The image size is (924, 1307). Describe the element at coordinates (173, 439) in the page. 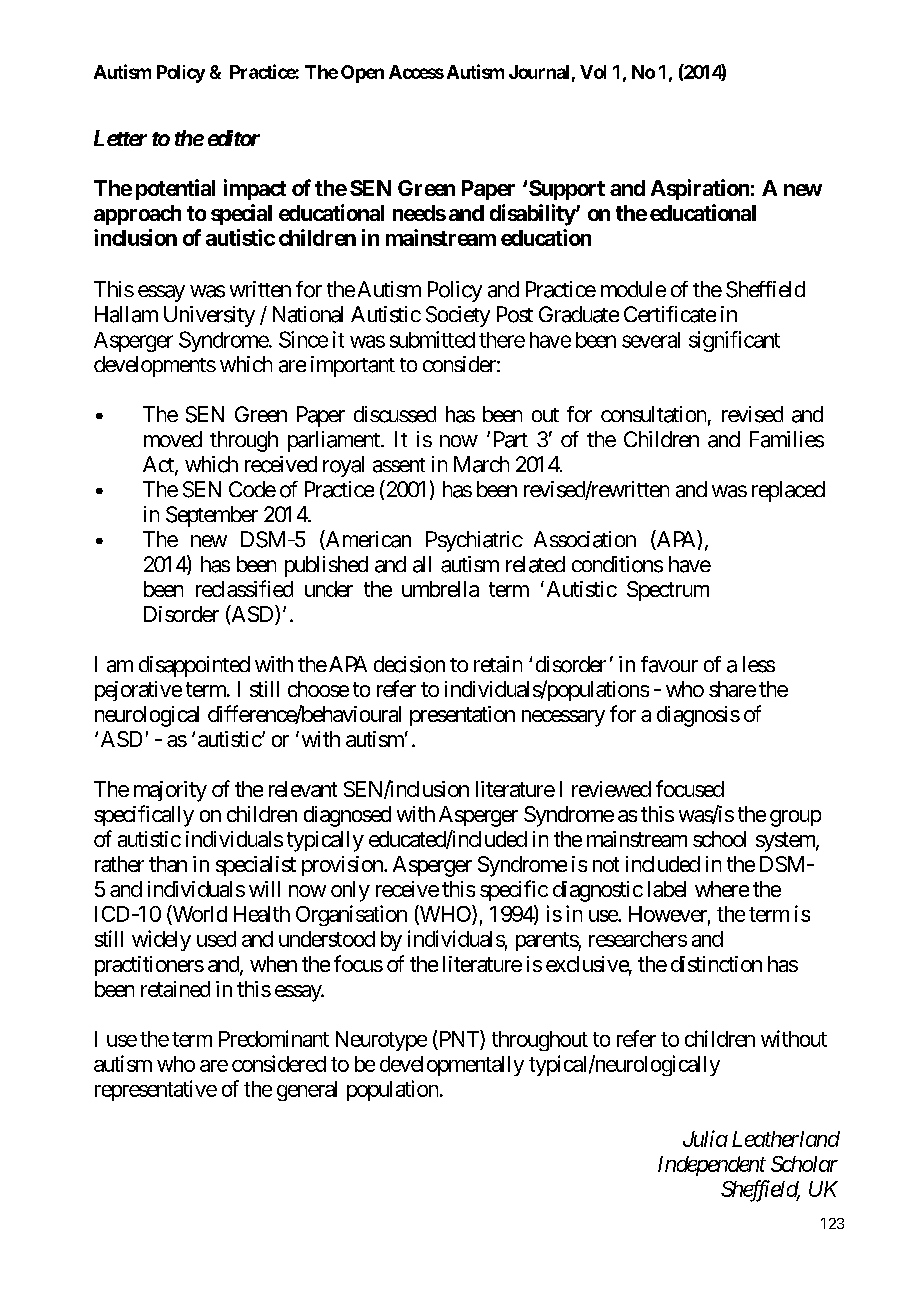

I see `moved` at that location.
